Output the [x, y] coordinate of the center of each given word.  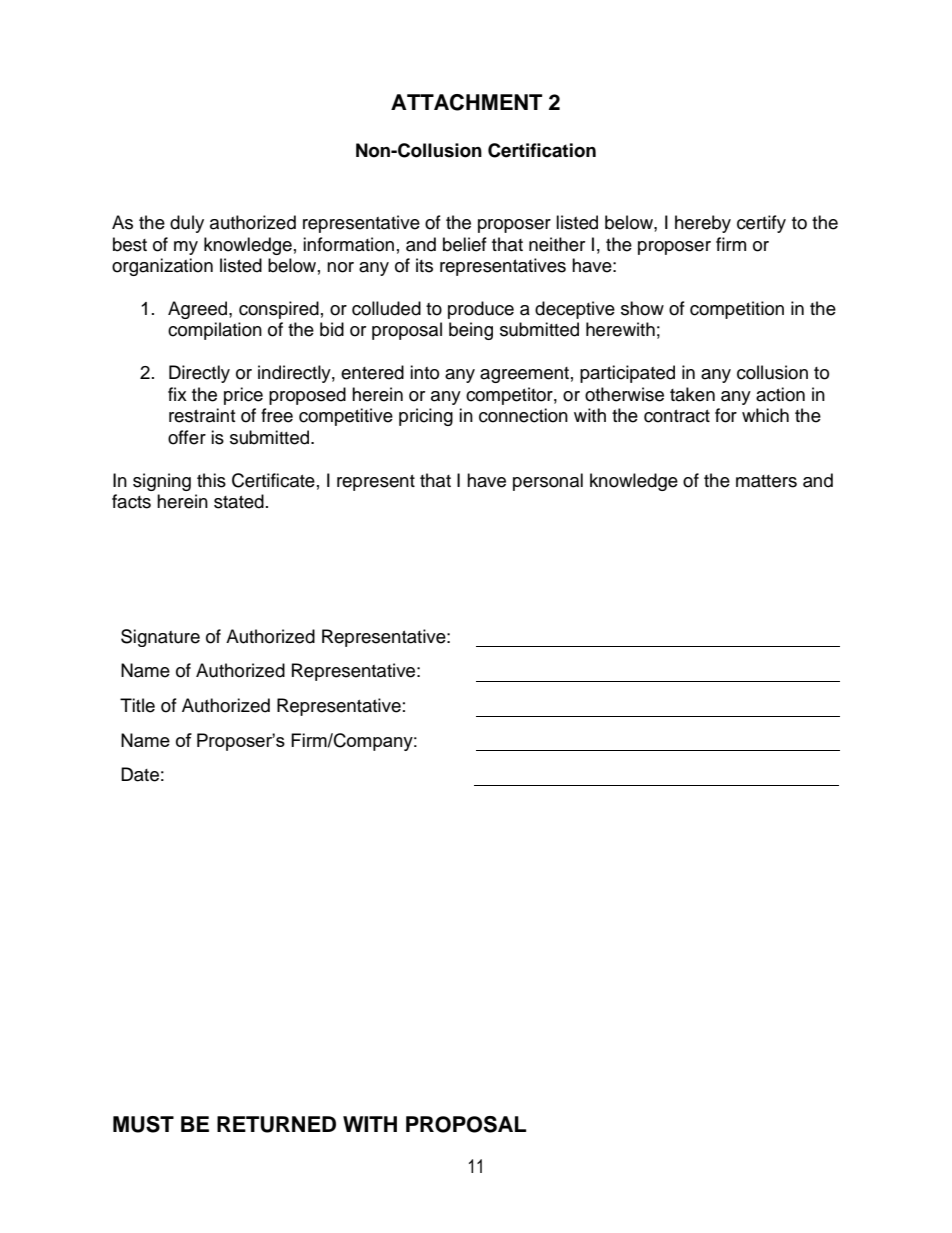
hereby [703, 224]
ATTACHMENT [466, 102]
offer [187, 437]
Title [137, 705]
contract [677, 416]
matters [766, 481]
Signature [160, 638]
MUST [143, 1124]
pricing [426, 417]
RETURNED [276, 1124]
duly [187, 224]
